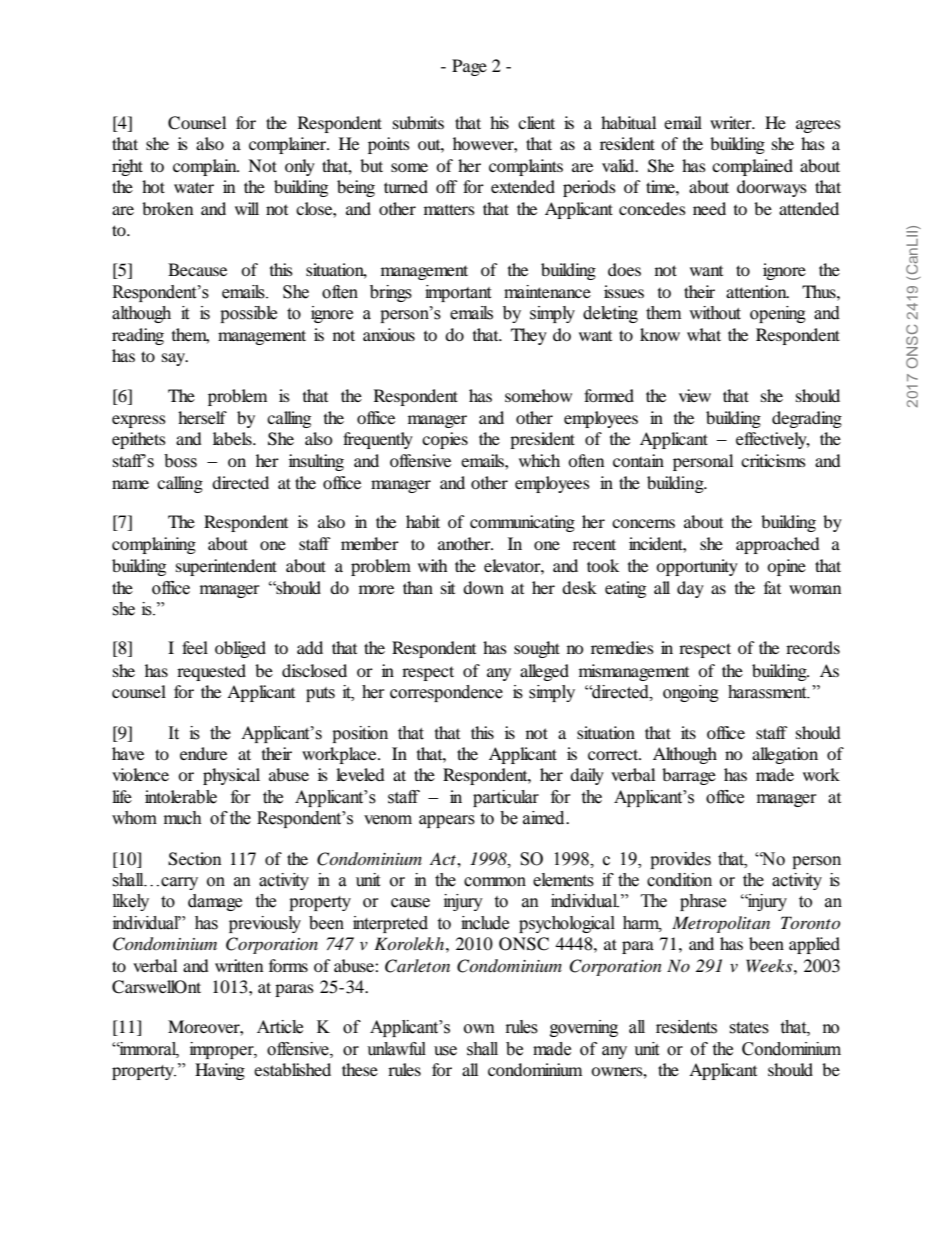 This page has width=952, height=1233. What do you see at coordinates (469, 67) in the page?
I see `Page` at bounding box center [469, 67].
